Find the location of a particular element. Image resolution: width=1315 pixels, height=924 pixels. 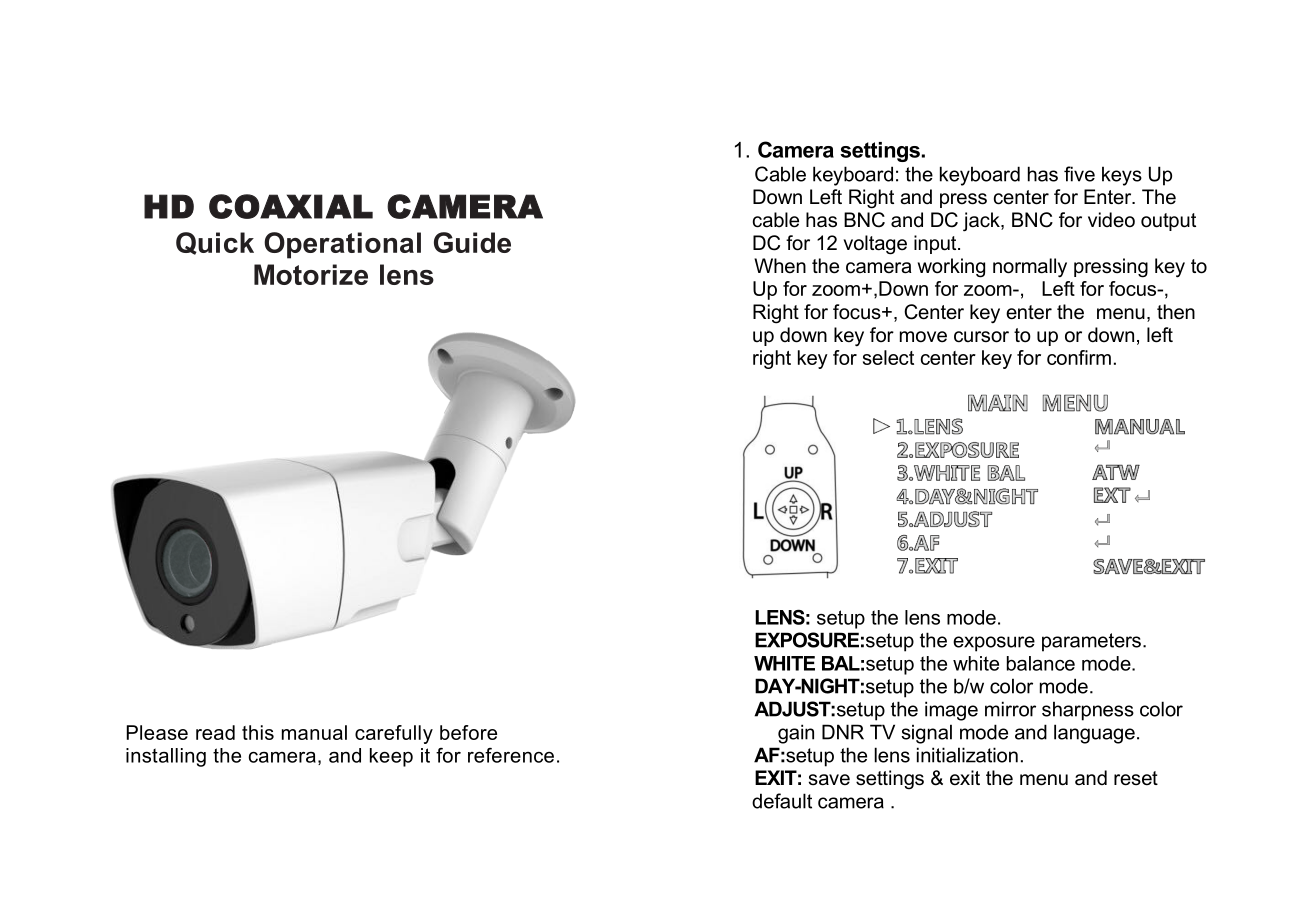

select is located at coordinates (888, 357).
